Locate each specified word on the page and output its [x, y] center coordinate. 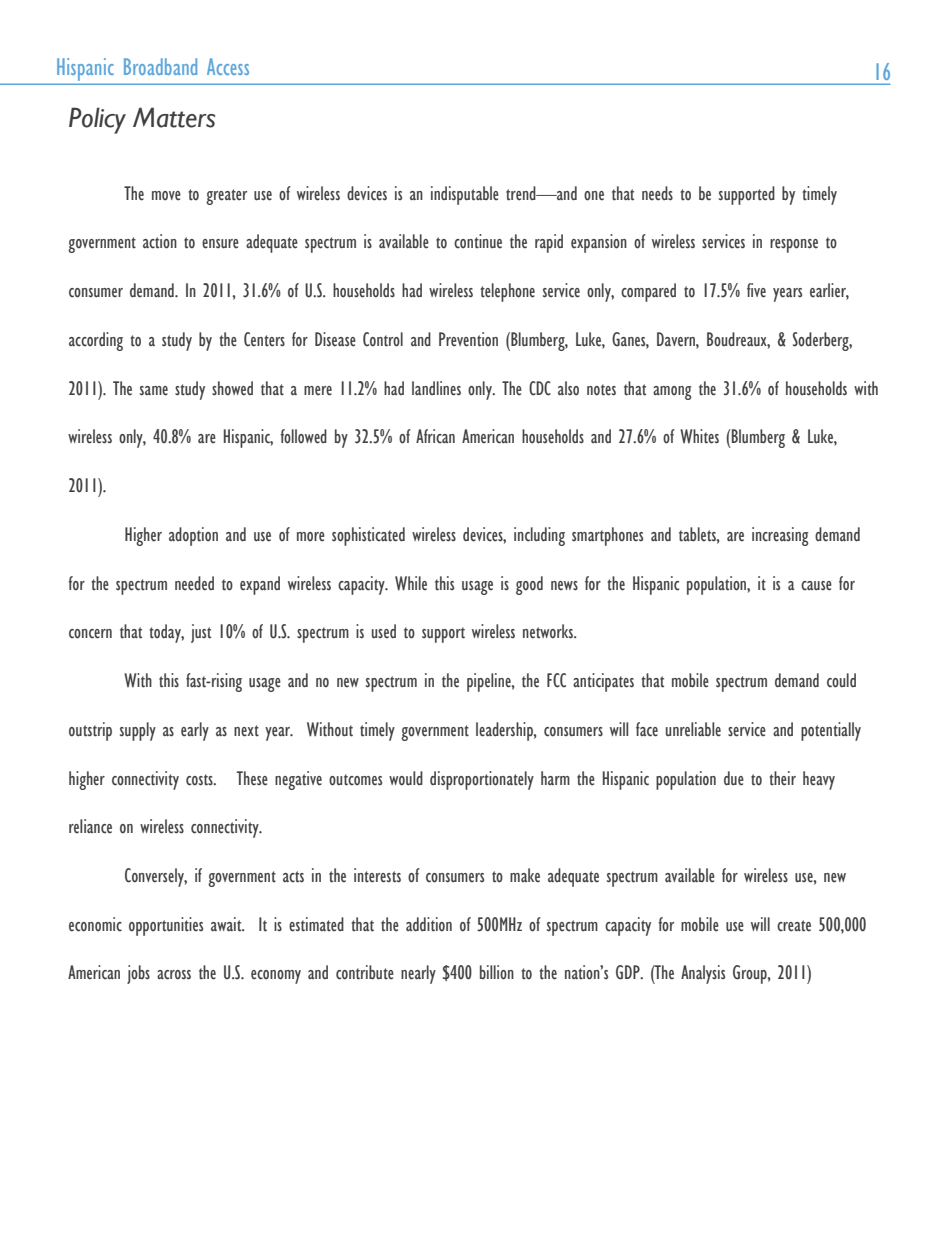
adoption [193, 536]
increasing [780, 536]
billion [497, 972]
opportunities [166, 926]
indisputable [465, 195]
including [539, 536]
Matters [174, 117]
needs [657, 193]
